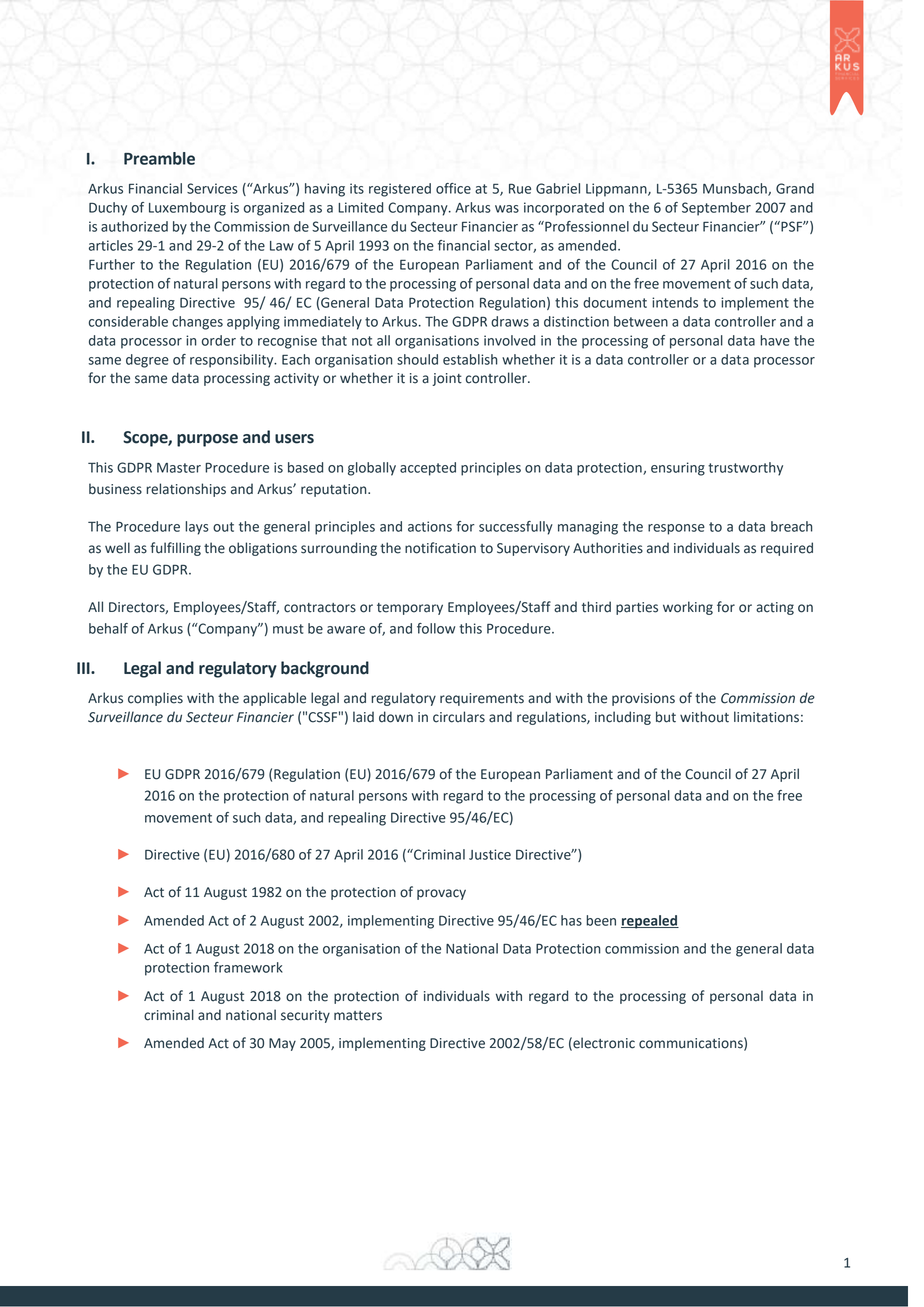 The image size is (924, 1307). I want to click on lays, so click(197, 528).
